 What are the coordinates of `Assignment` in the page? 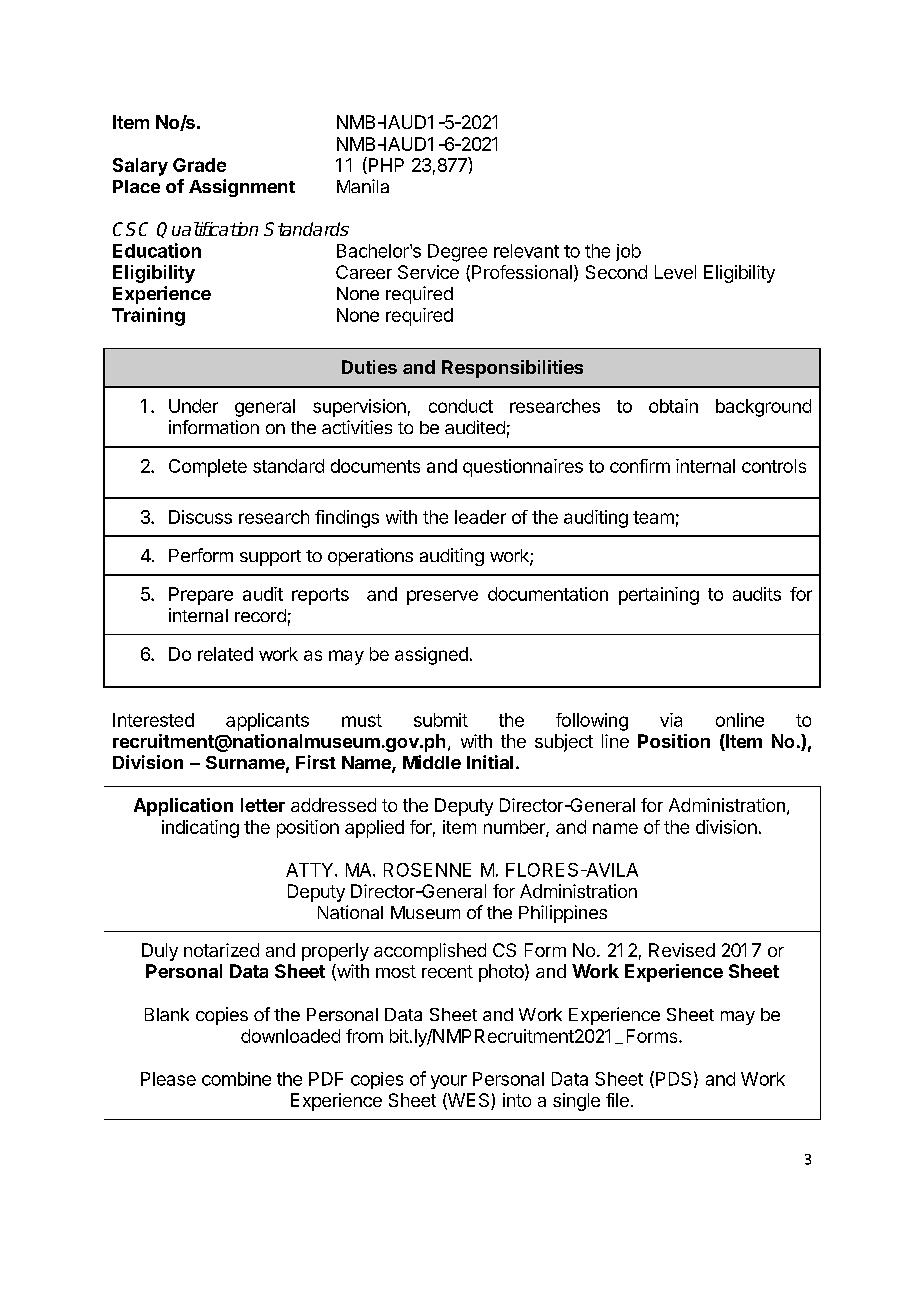 It's located at (242, 188).
